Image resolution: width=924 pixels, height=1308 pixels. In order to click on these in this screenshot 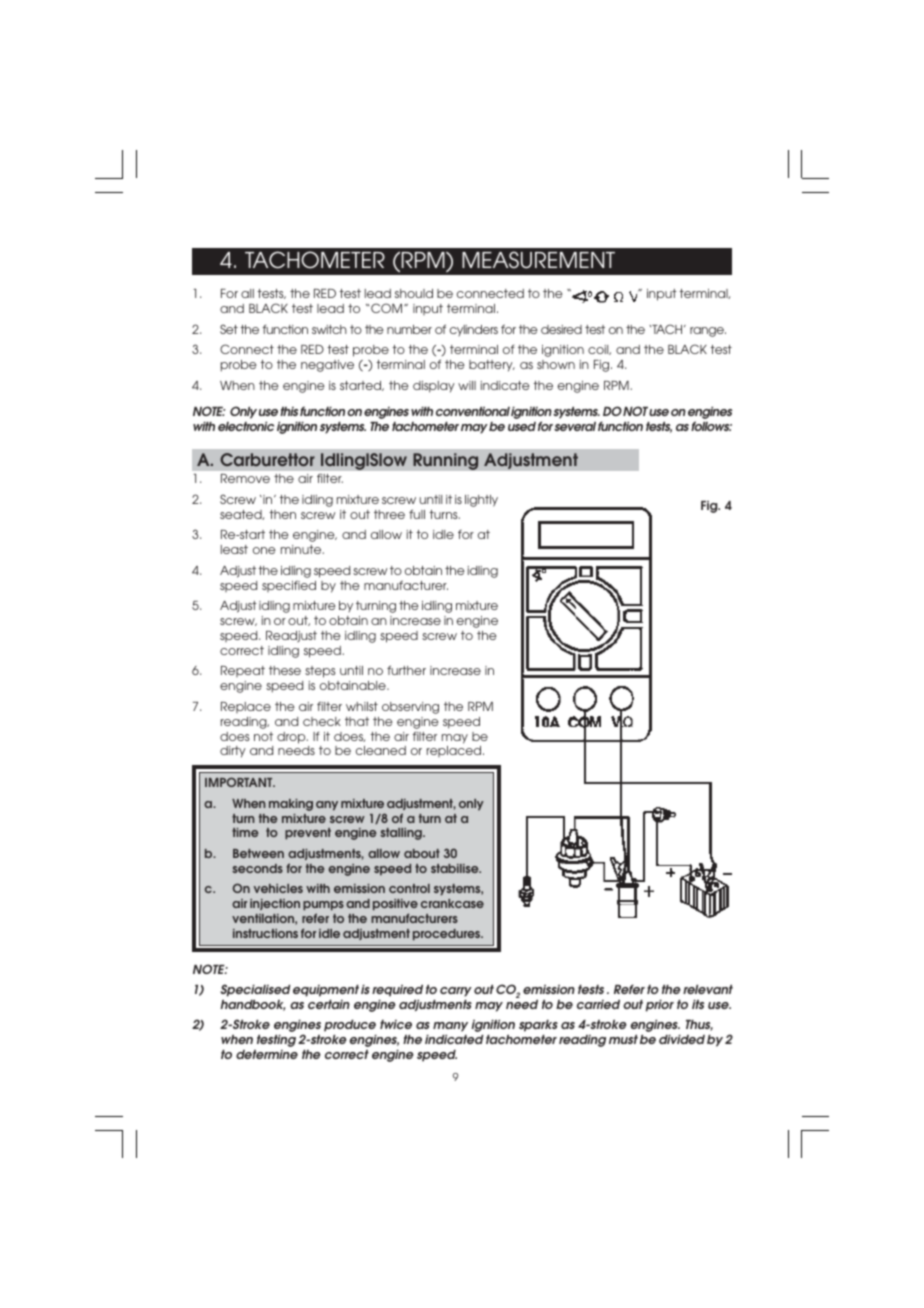, I will do `click(285, 670)`.
